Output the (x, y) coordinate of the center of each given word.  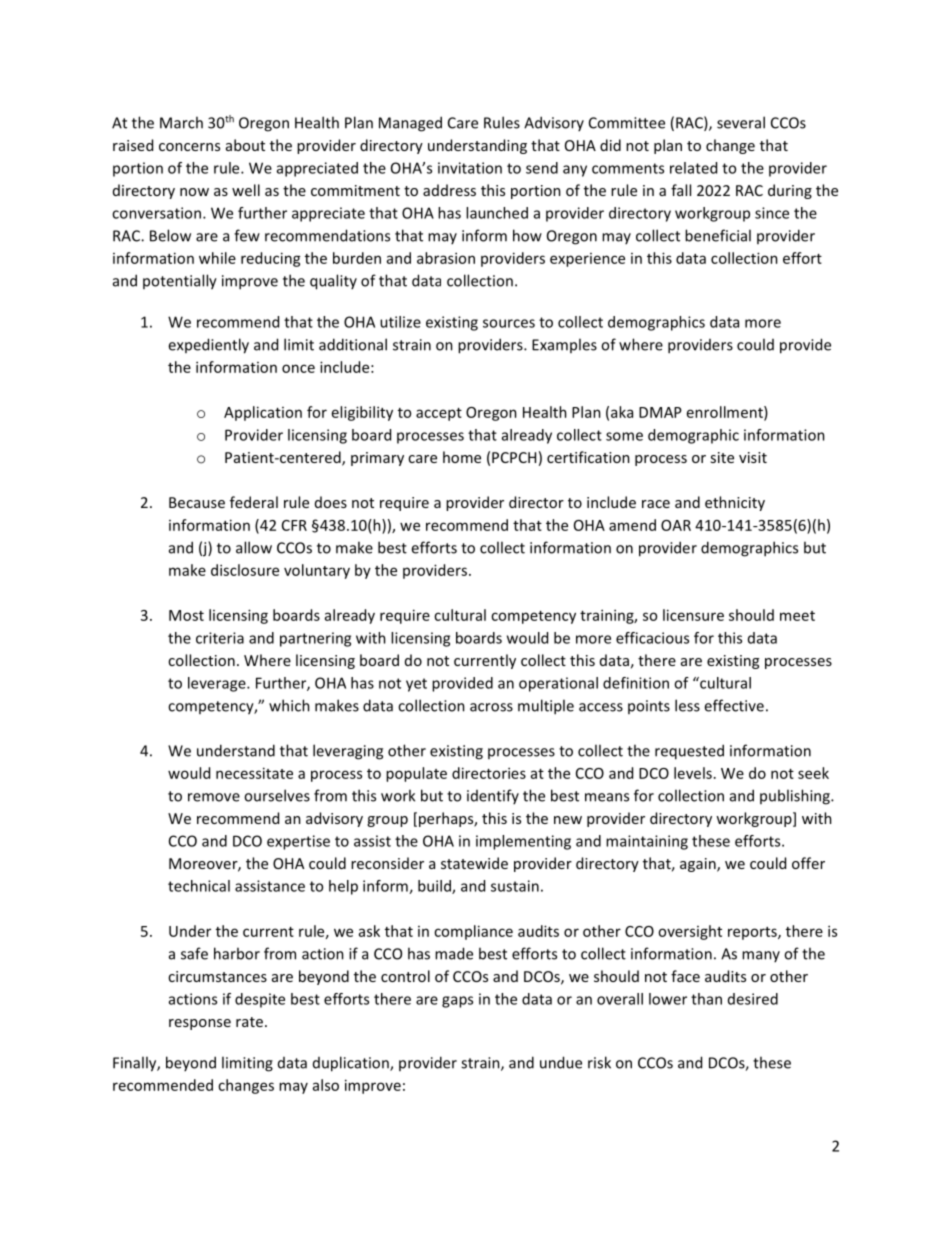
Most (186, 615)
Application (263, 413)
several (741, 122)
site (722, 457)
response (200, 1024)
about (245, 145)
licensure (693, 615)
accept (439, 414)
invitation (470, 168)
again (699, 865)
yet (416, 685)
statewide (474, 863)
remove (214, 797)
